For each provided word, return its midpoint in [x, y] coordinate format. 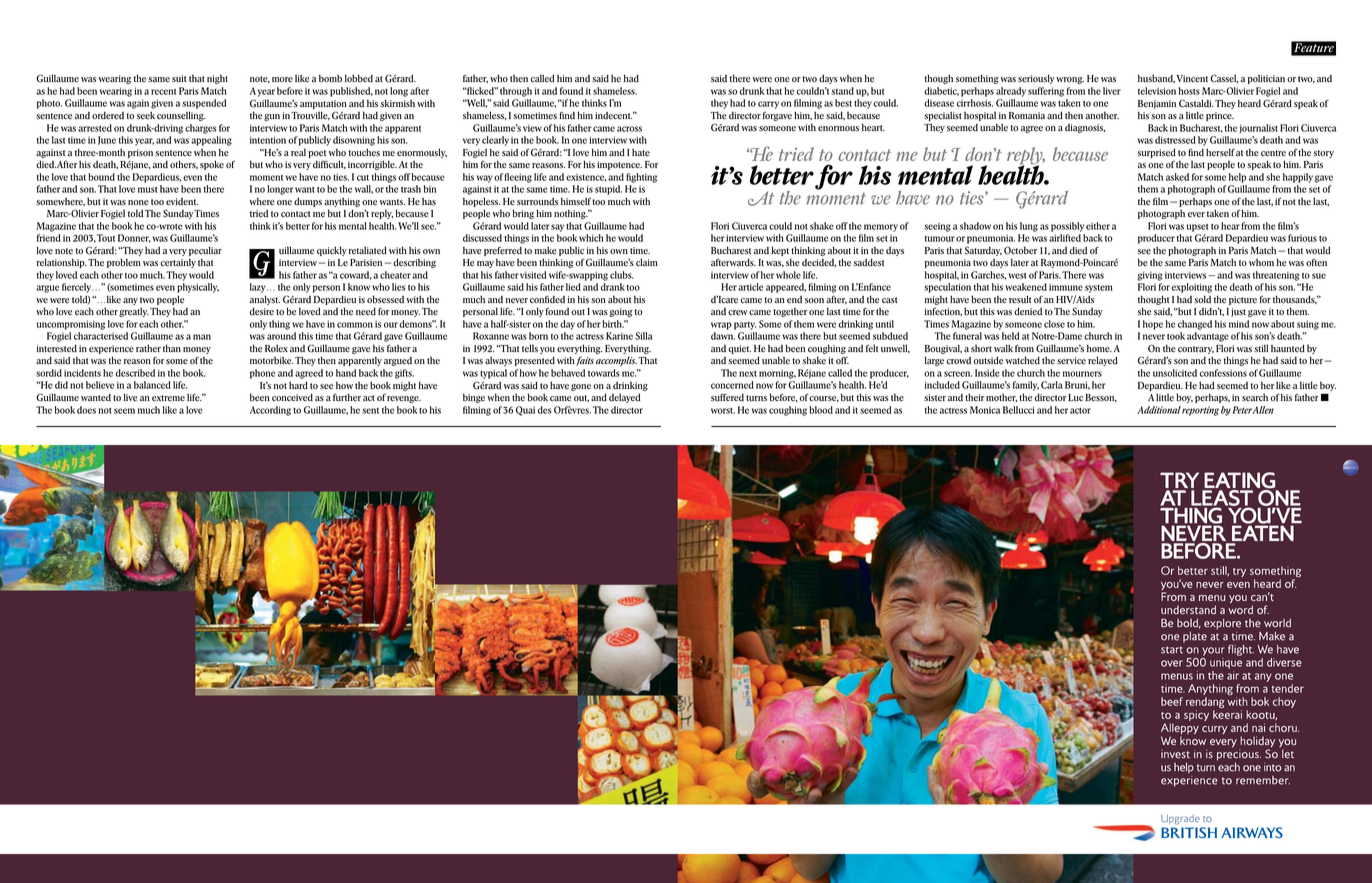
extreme [168, 398]
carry [768, 105]
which [591, 238]
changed [1195, 325]
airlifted [1065, 238]
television [1157, 91]
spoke [212, 165]
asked [1177, 177]
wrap [721, 326]
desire [262, 312]
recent [163, 92]
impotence [619, 165]
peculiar [205, 251]
